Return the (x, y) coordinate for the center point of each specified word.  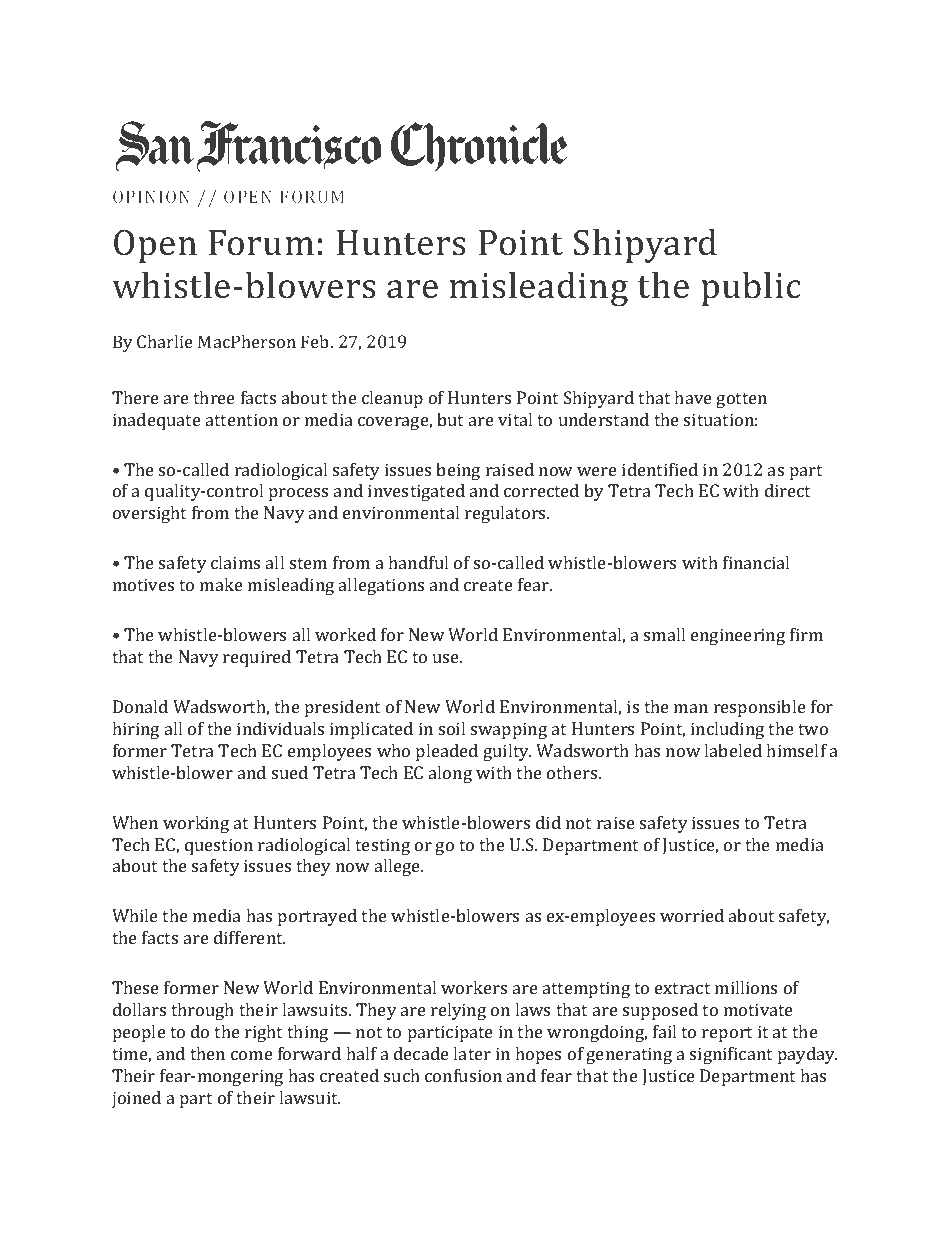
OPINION (151, 196)
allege (399, 867)
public (751, 289)
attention (242, 419)
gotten (741, 400)
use (447, 658)
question (219, 846)
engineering (738, 636)
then (207, 1053)
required (257, 658)
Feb (316, 341)
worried (692, 915)
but (450, 419)
